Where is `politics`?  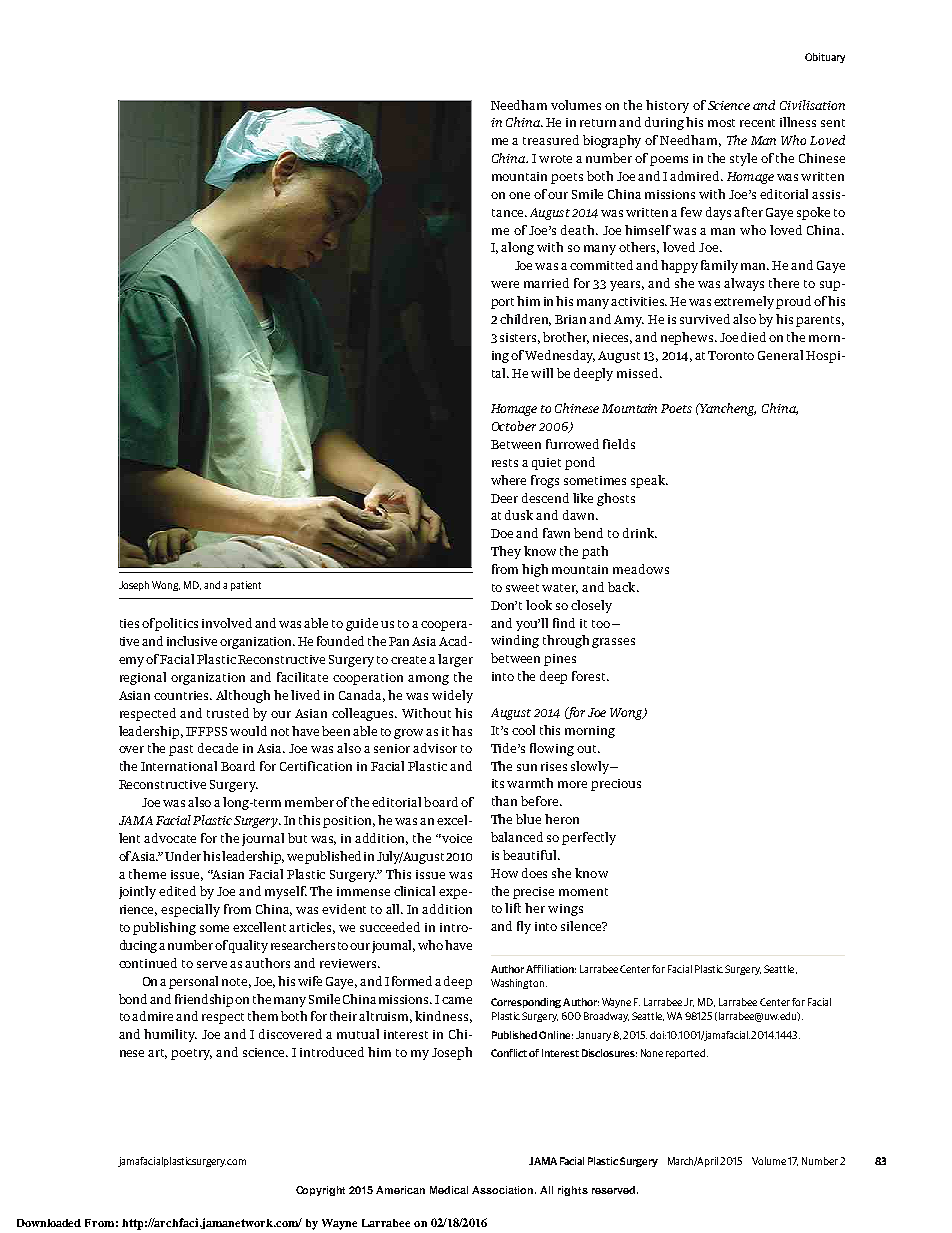 politics is located at coordinates (176, 624).
